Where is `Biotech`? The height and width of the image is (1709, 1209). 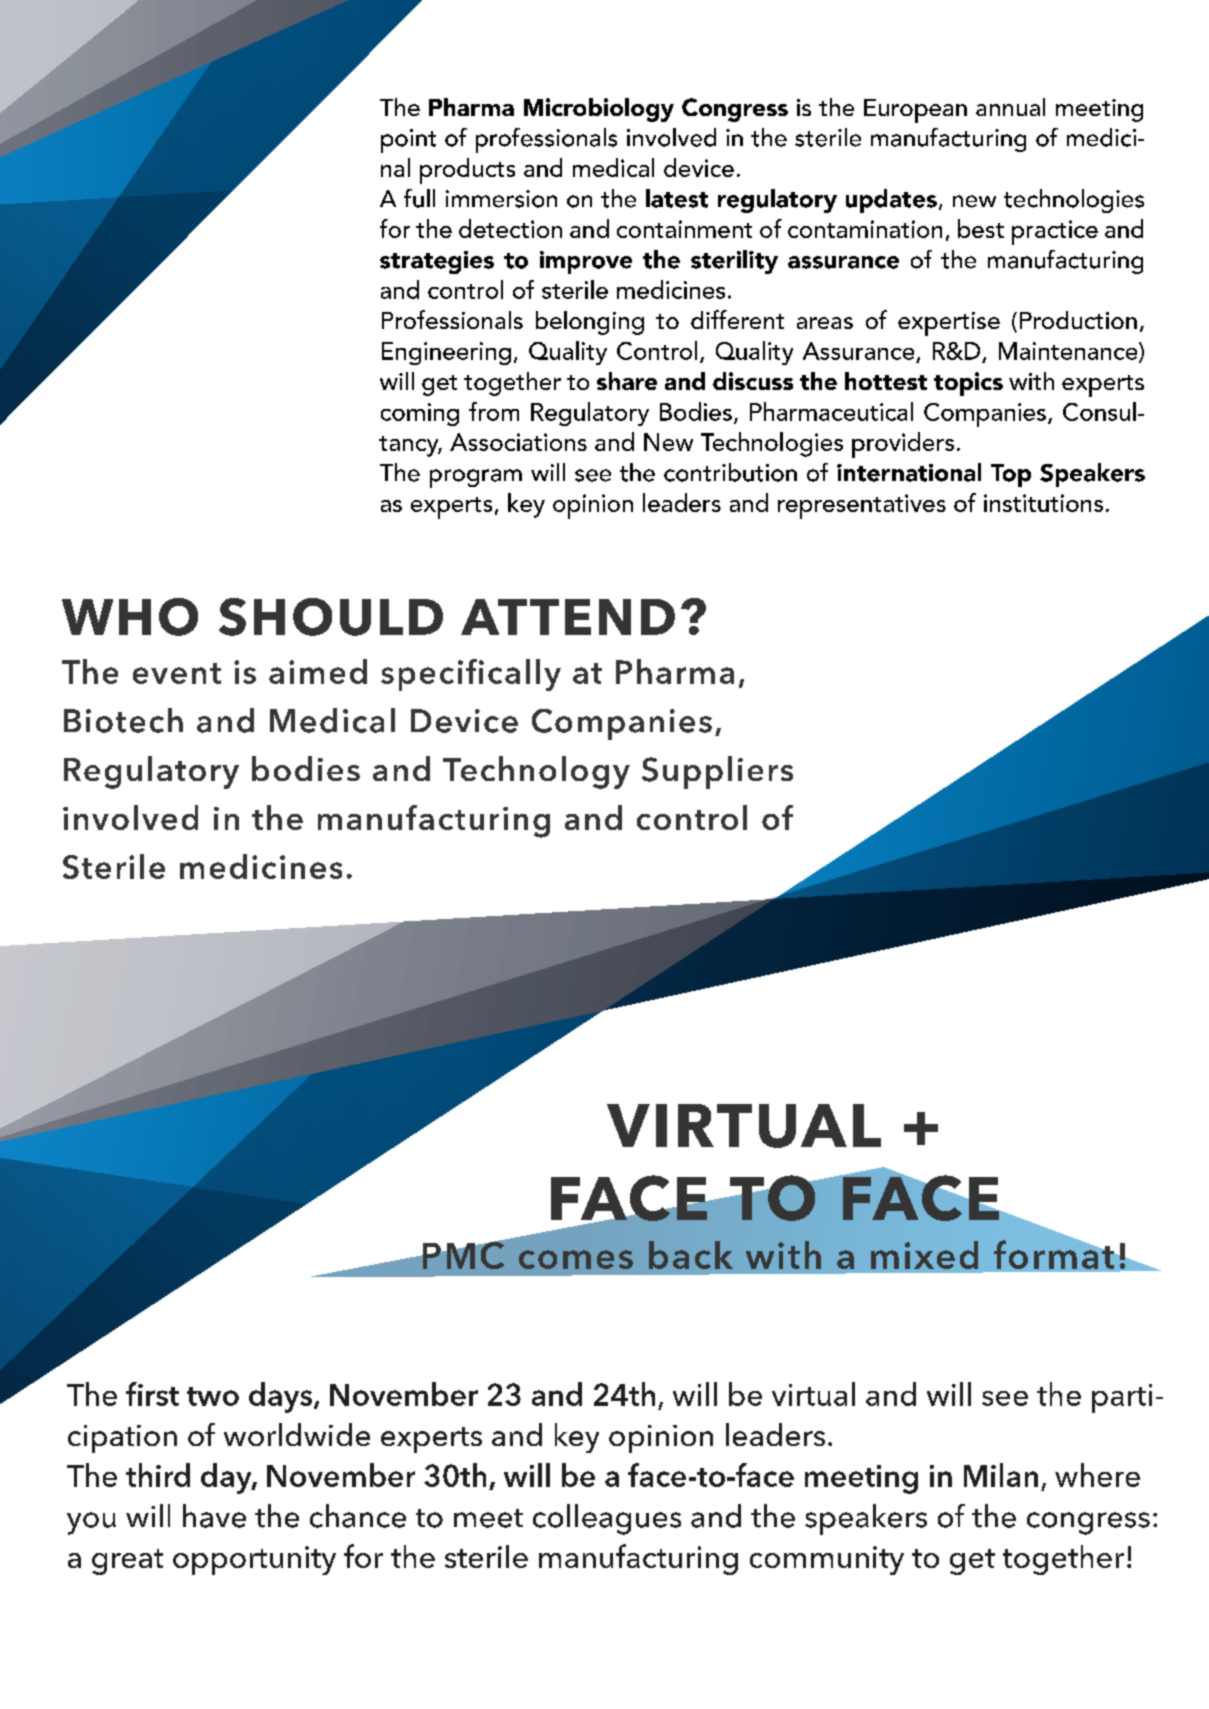
Biotech is located at coordinates (123, 720).
